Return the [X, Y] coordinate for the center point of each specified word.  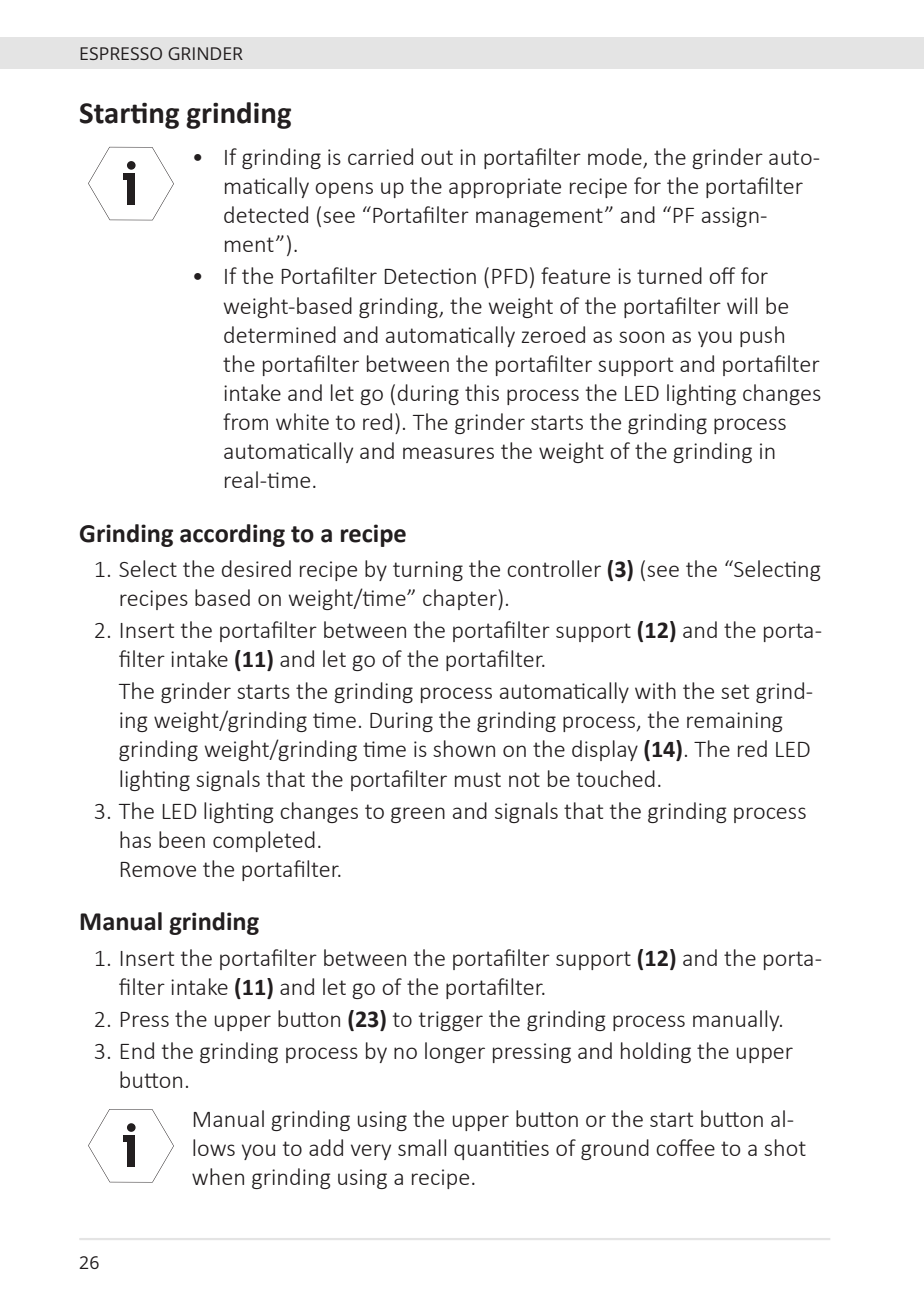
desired [256, 568]
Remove [158, 869]
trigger [451, 1021]
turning [428, 571]
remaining [734, 722]
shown [464, 748]
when [218, 1176]
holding [656, 1052]
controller [554, 568]
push [762, 336]
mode [616, 158]
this [482, 392]
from [245, 421]
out [437, 157]
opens [344, 190]
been [182, 839]
